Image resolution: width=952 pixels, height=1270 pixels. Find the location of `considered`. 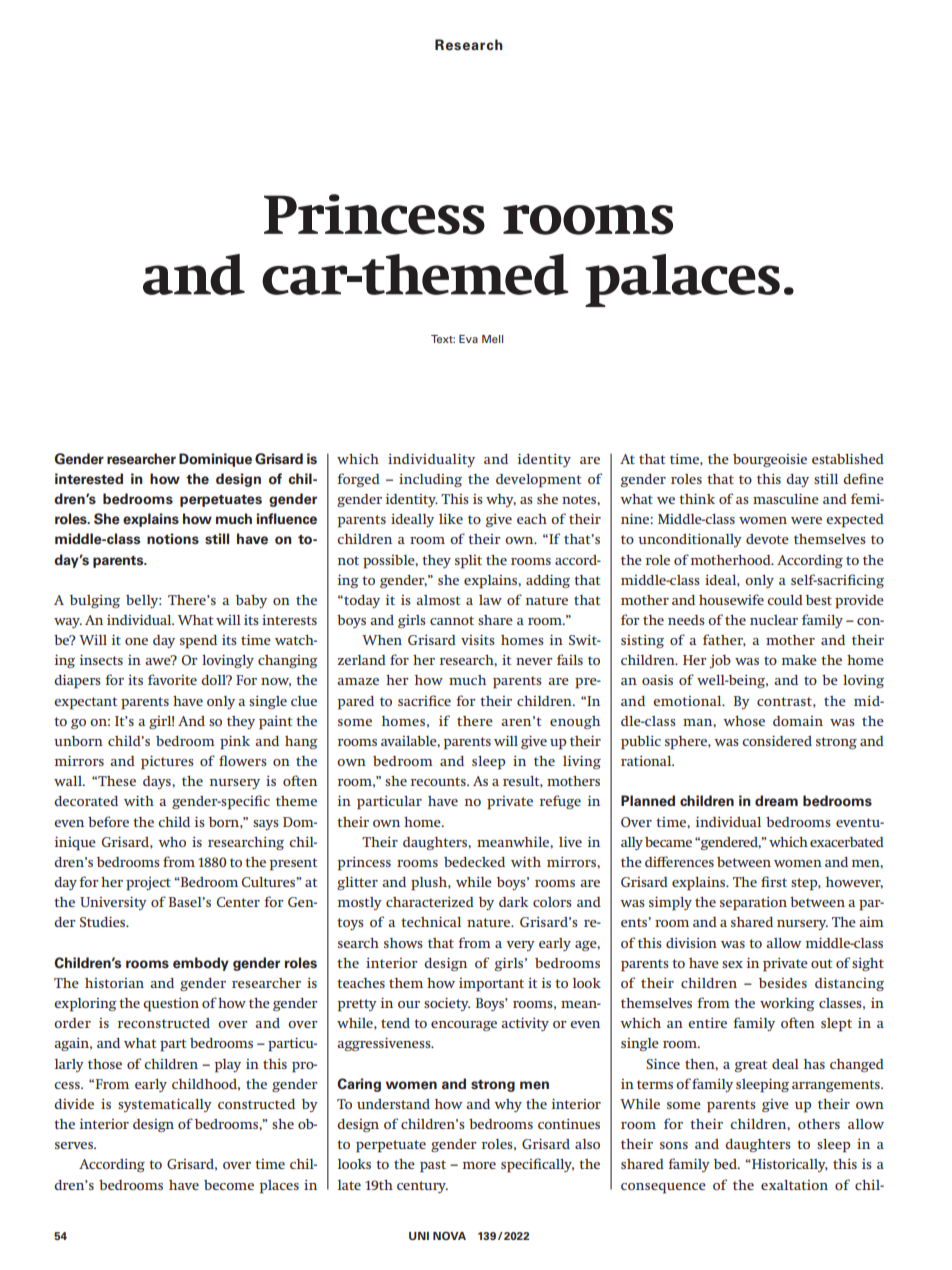

considered is located at coordinates (777, 741).
